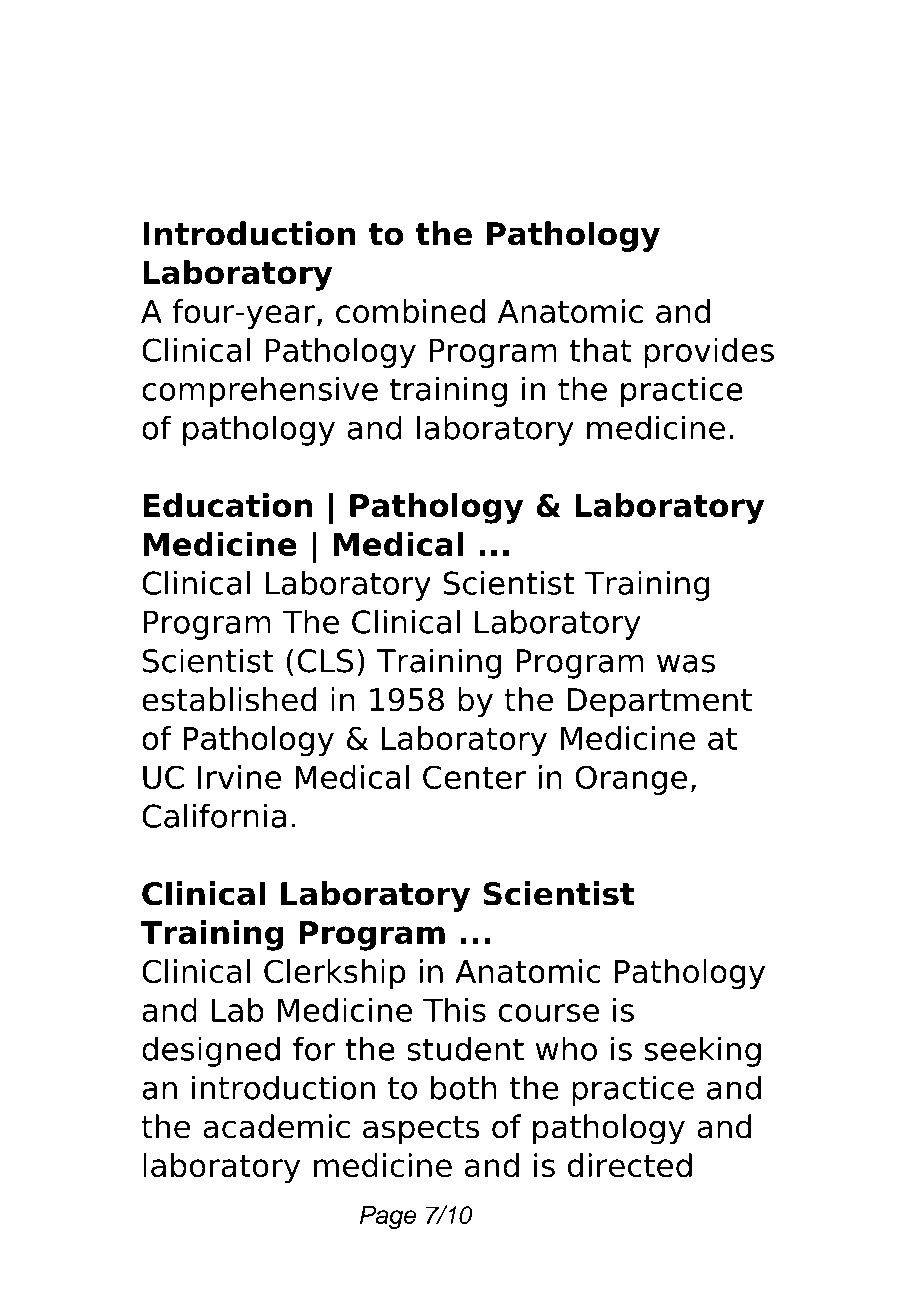 This image has width=924, height=1303. What do you see at coordinates (295, 71) in the image?
I see `PDF` at bounding box center [295, 71].
